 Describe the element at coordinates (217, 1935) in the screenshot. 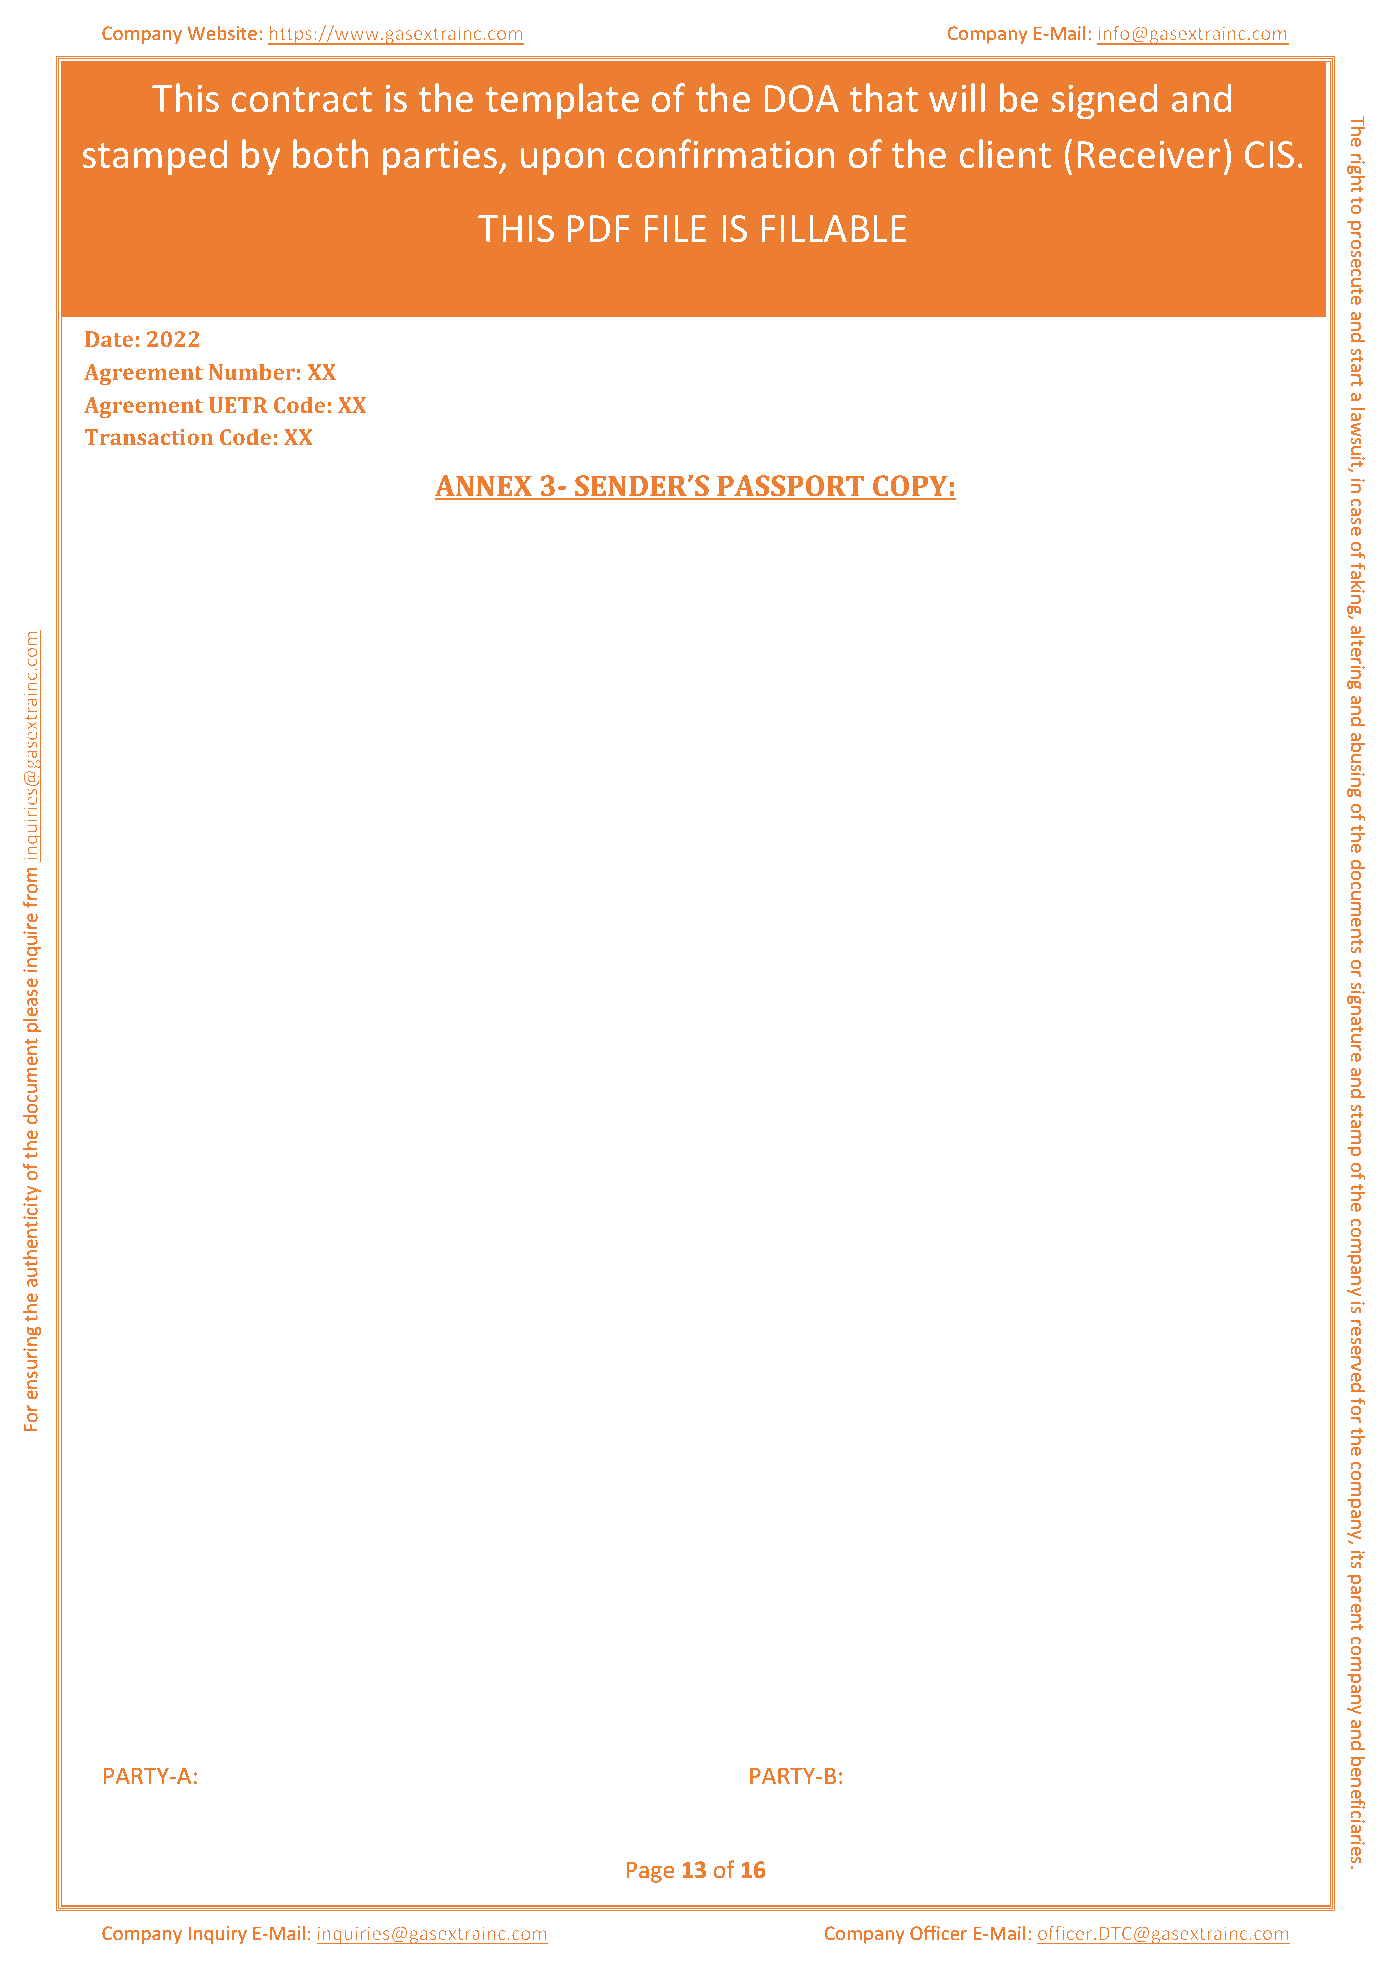

I see `Inquiry` at that location.
